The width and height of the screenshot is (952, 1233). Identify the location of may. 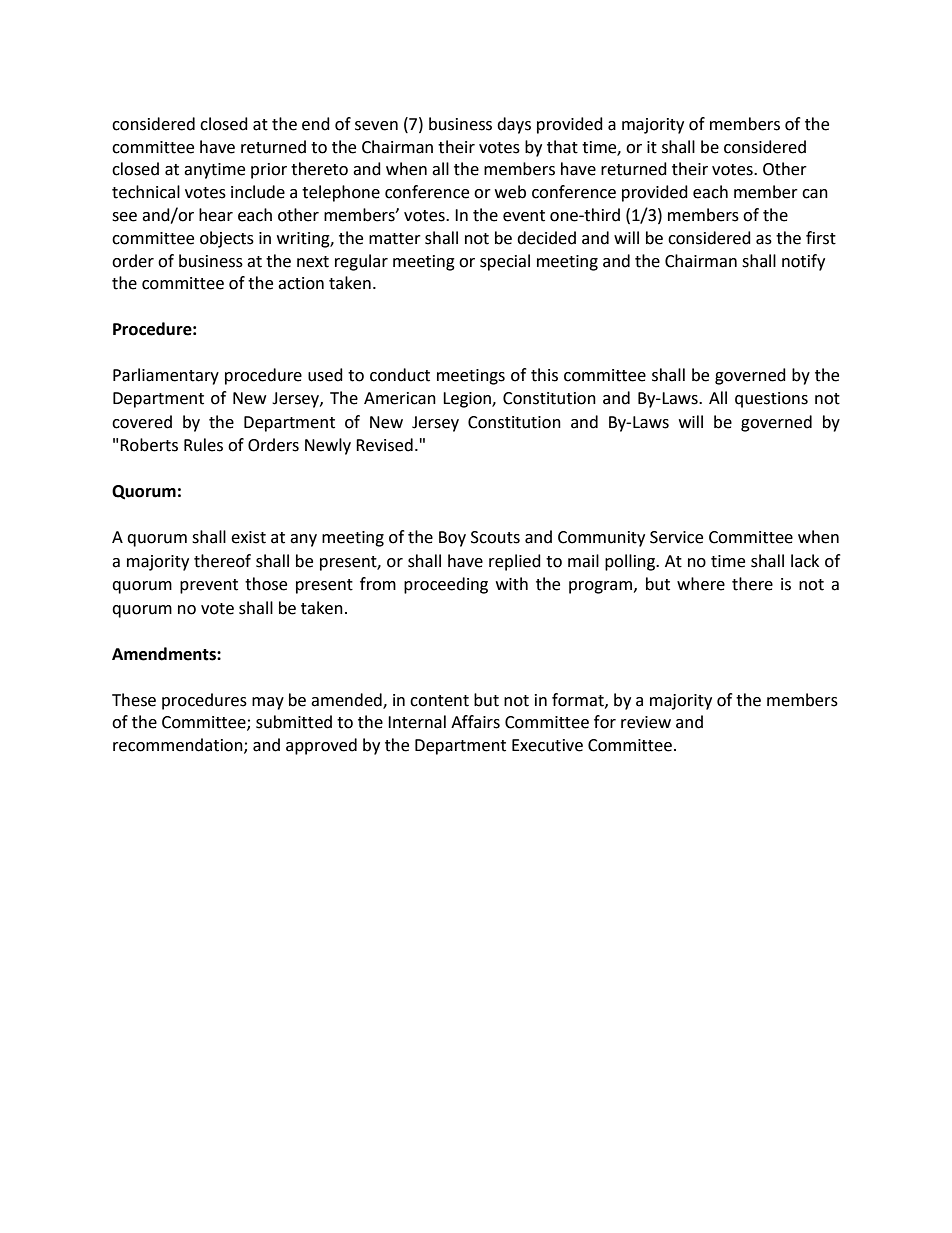
(268, 703).
